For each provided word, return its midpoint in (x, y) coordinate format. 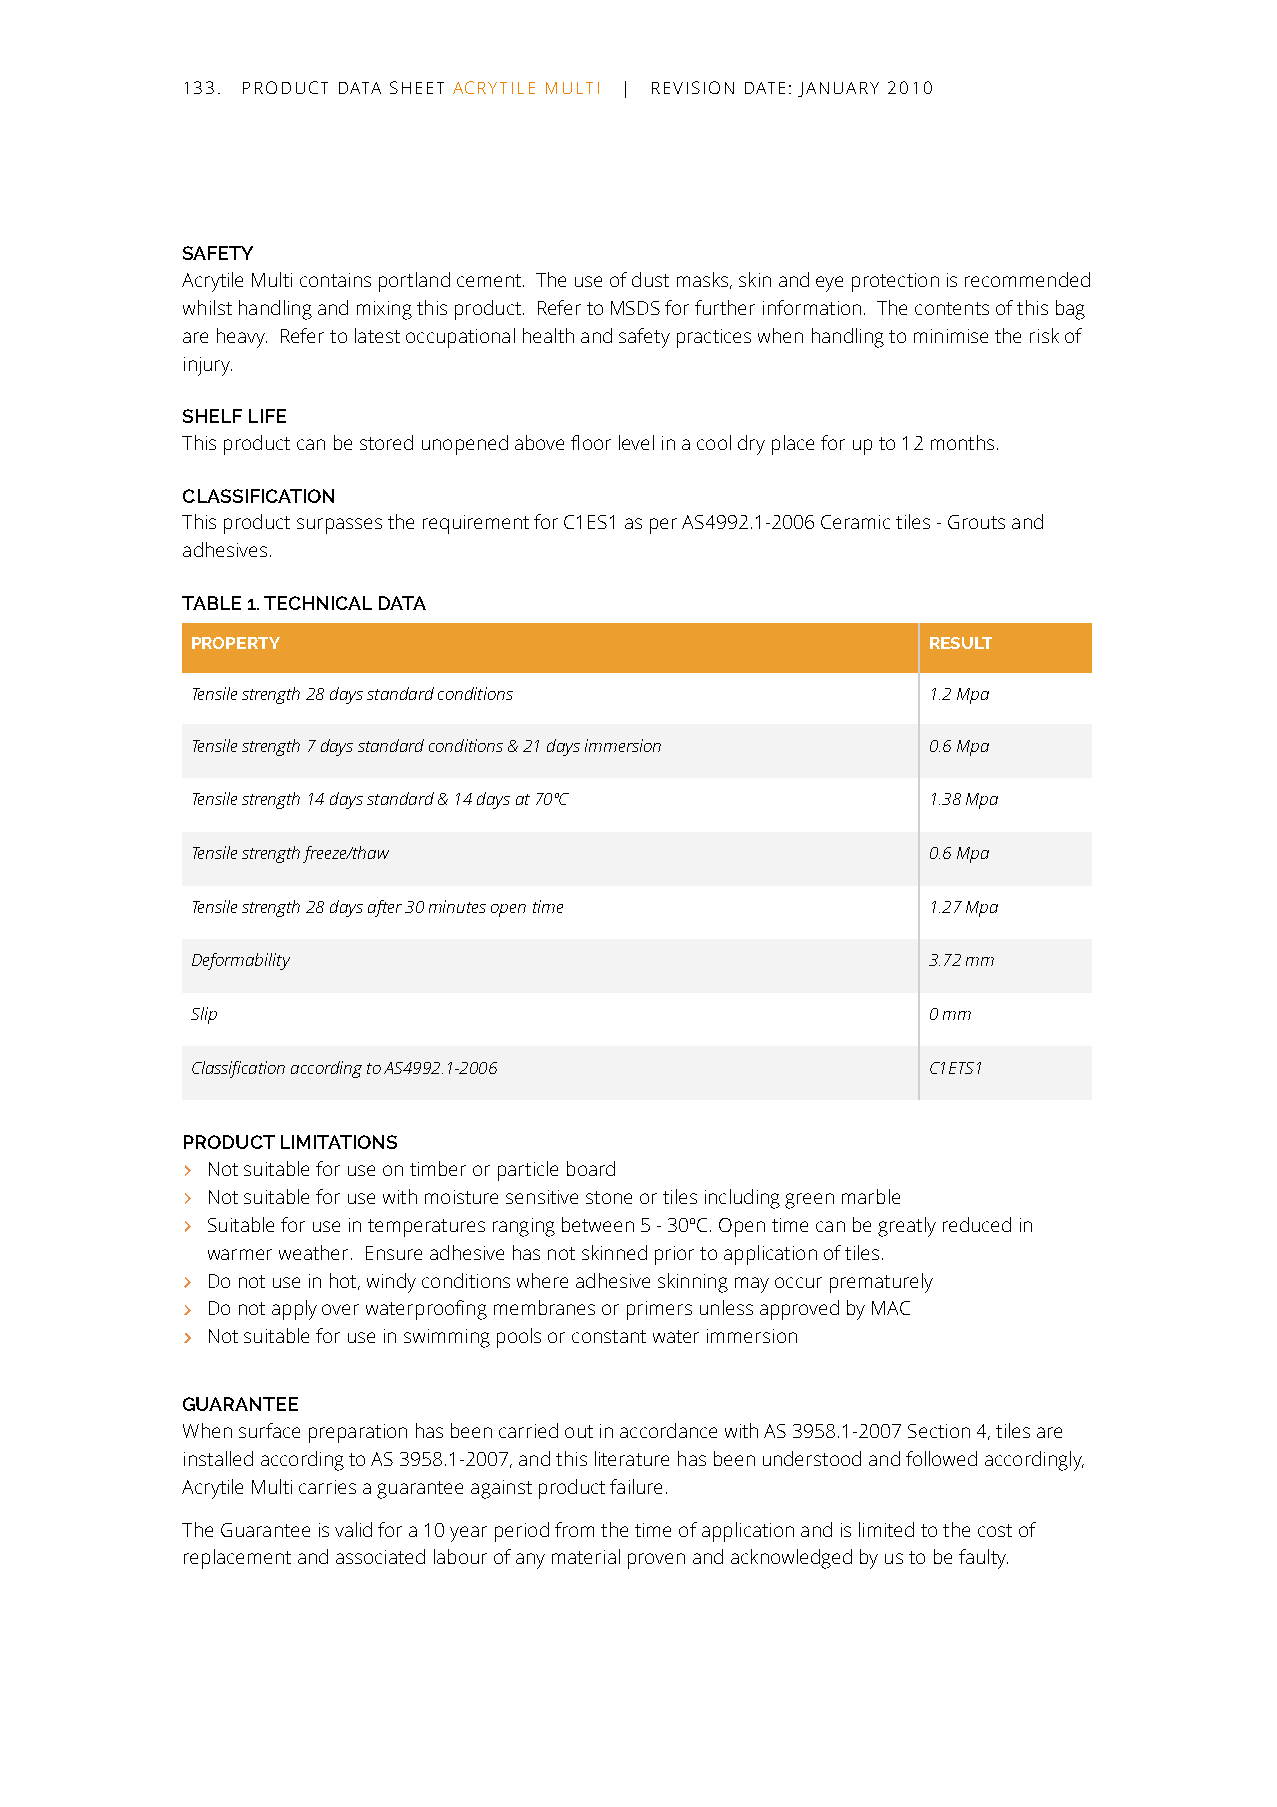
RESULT (961, 643)
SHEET (417, 87)
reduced (977, 1224)
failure (636, 1486)
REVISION (693, 87)
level (636, 442)
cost (995, 1530)
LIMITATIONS (339, 1142)
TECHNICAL (318, 603)
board (591, 1168)
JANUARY (838, 89)
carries (327, 1487)
